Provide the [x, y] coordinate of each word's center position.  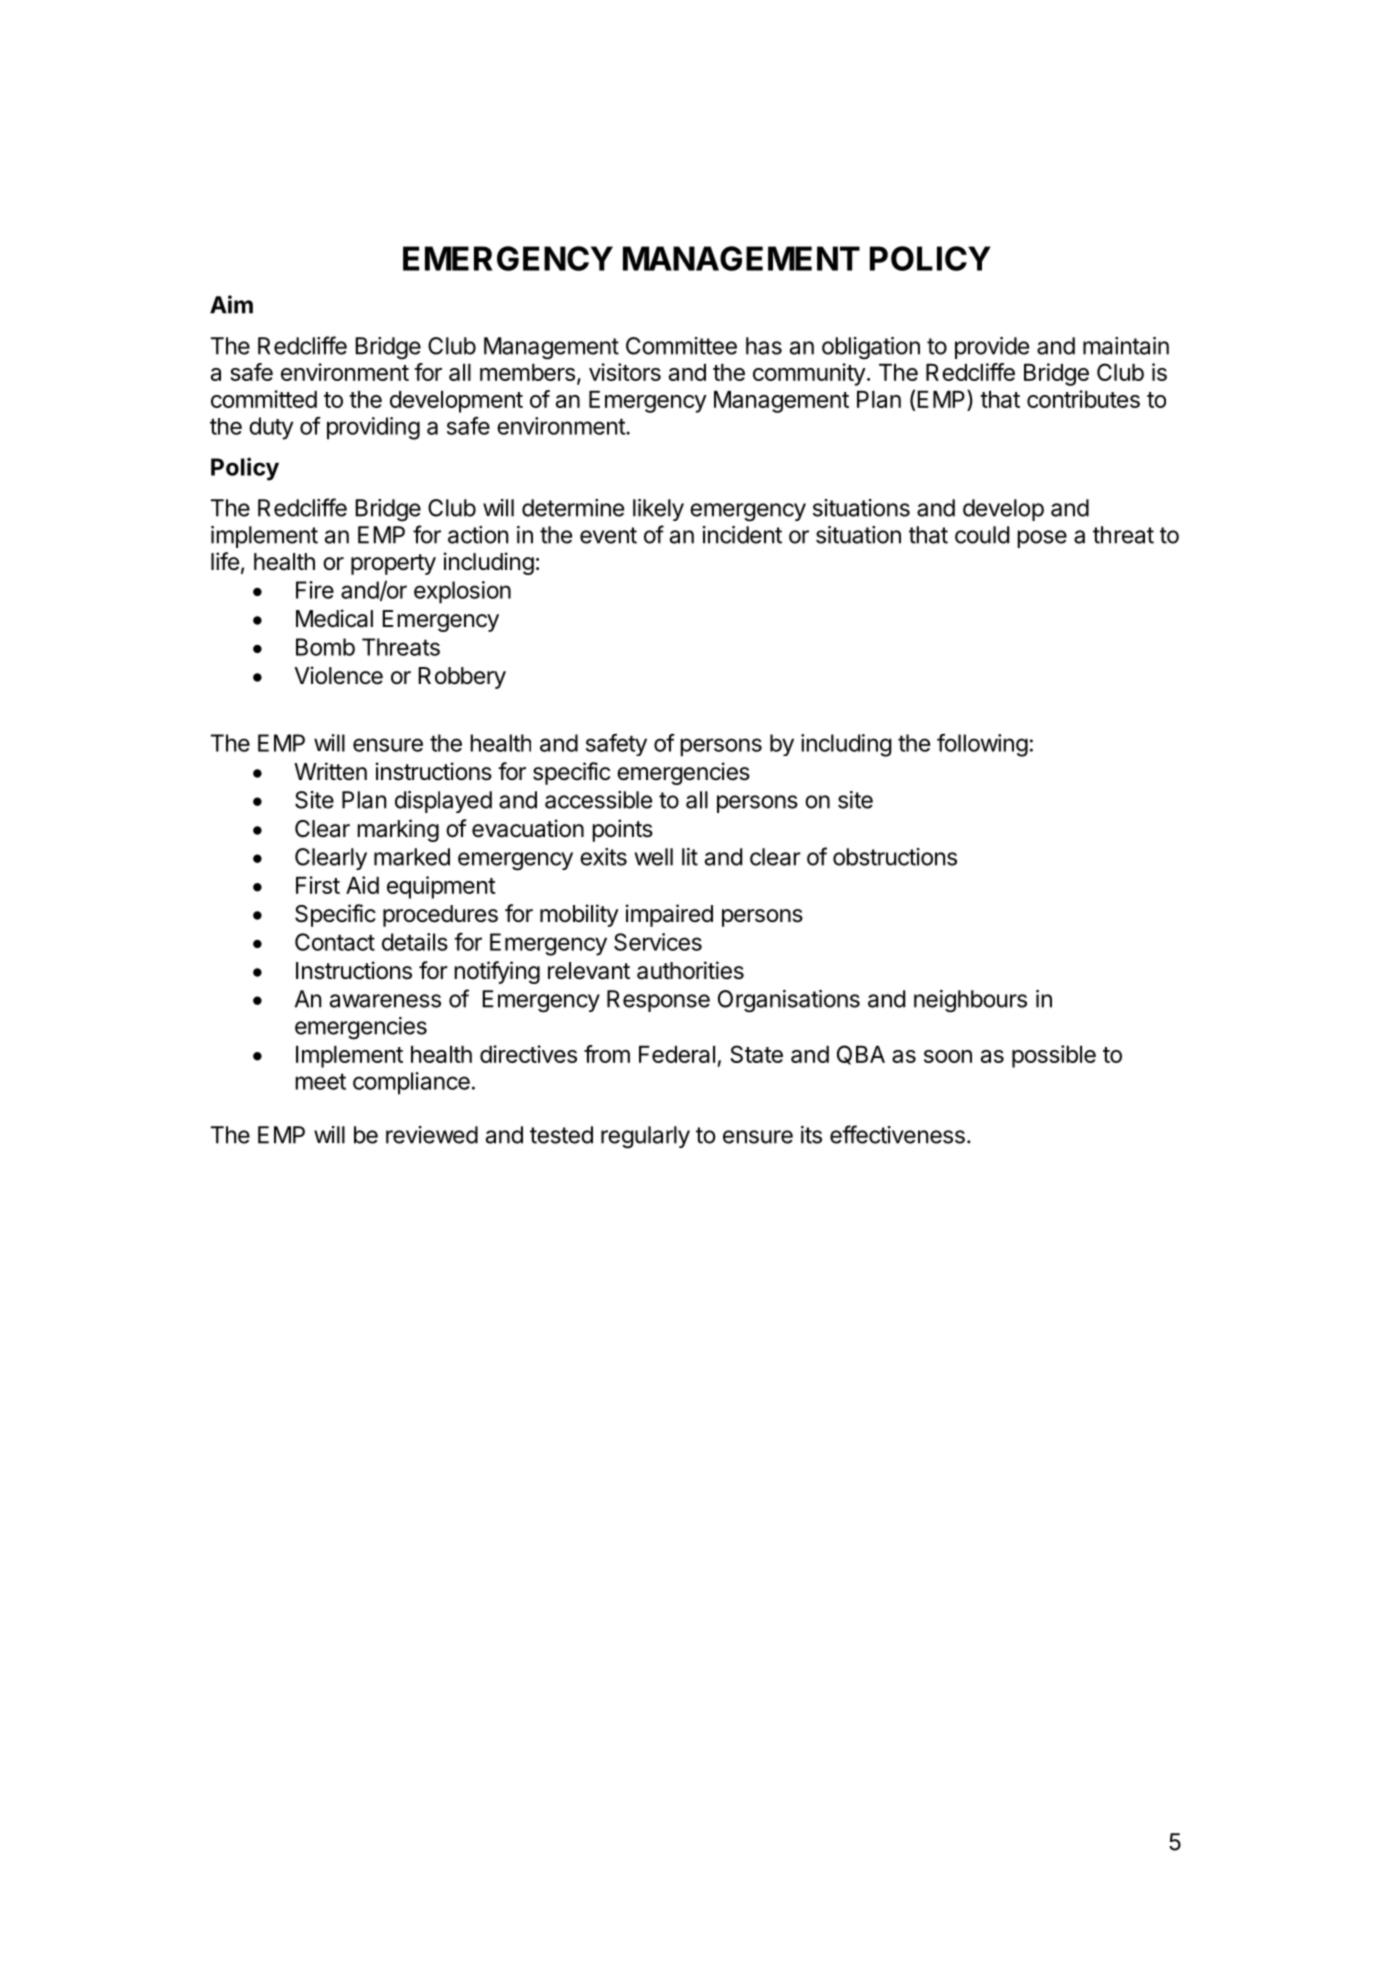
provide [992, 348]
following [982, 745]
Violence [338, 675]
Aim [231, 304]
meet [320, 1081]
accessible [598, 800]
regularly [645, 1137]
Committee [681, 346]
